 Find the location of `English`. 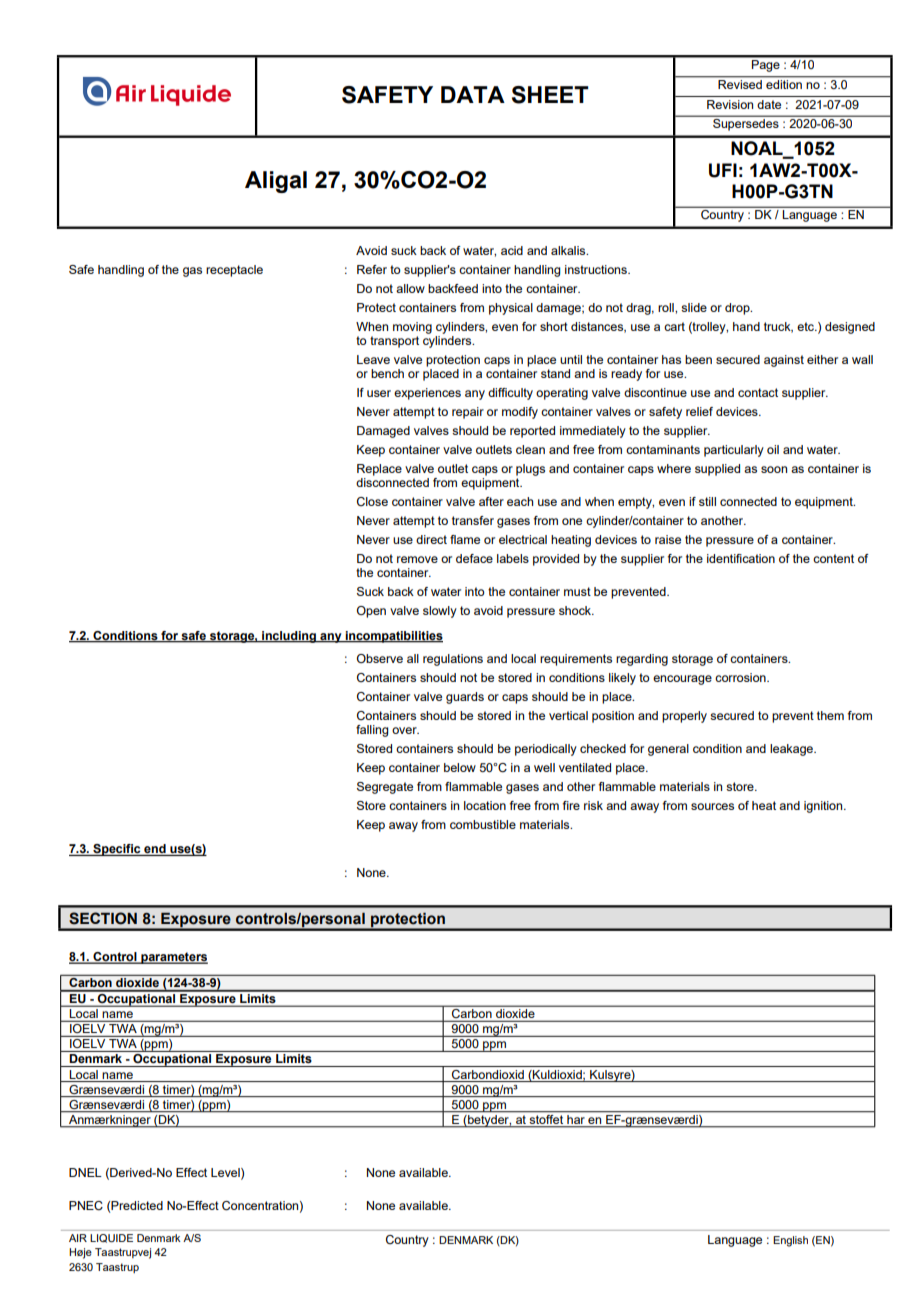

English is located at coordinates (790, 1241).
